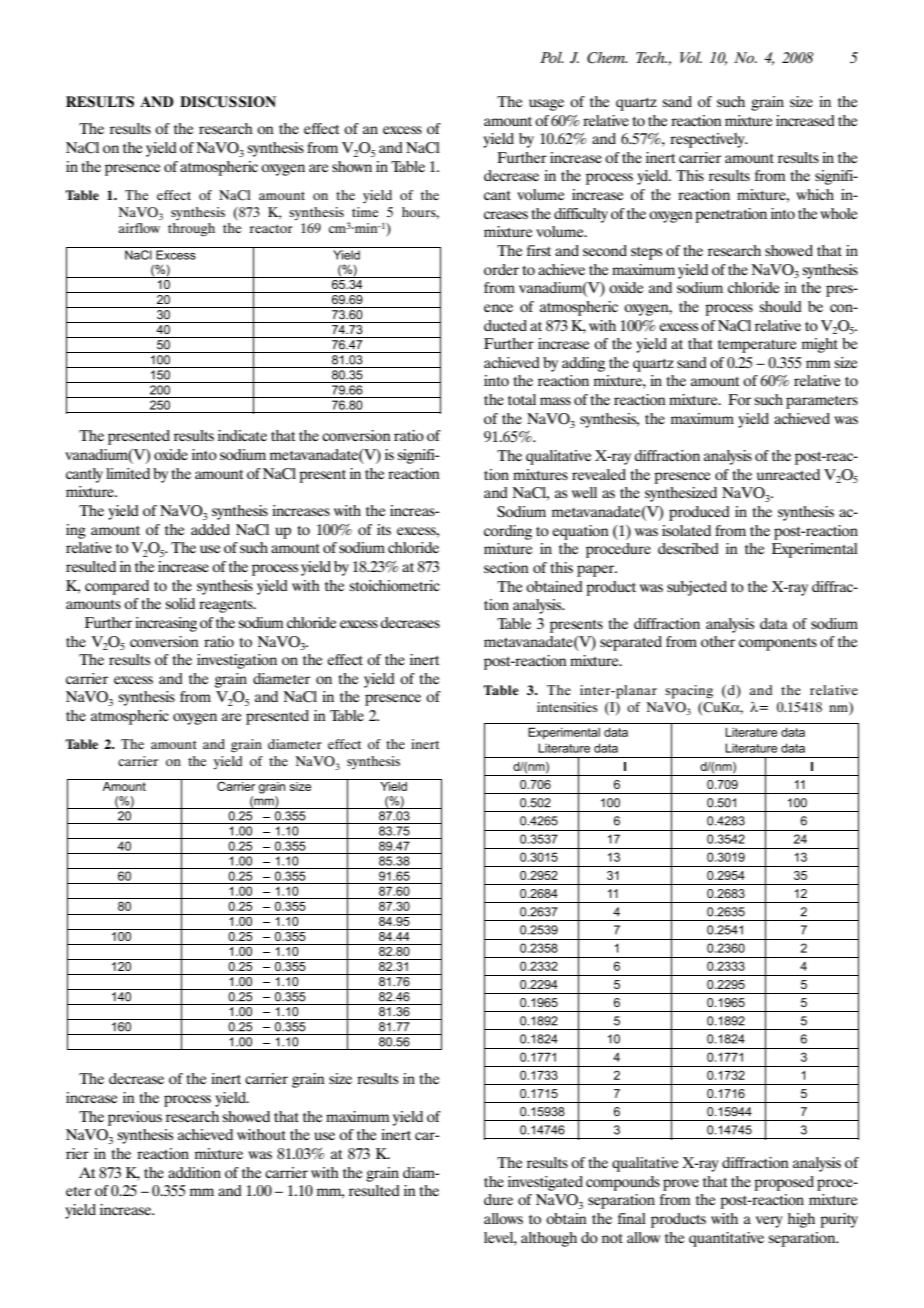 Image resolution: width=924 pixels, height=1308 pixels. What do you see at coordinates (242, 435) in the page?
I see `indicate` at bounding box center [242, 435].
